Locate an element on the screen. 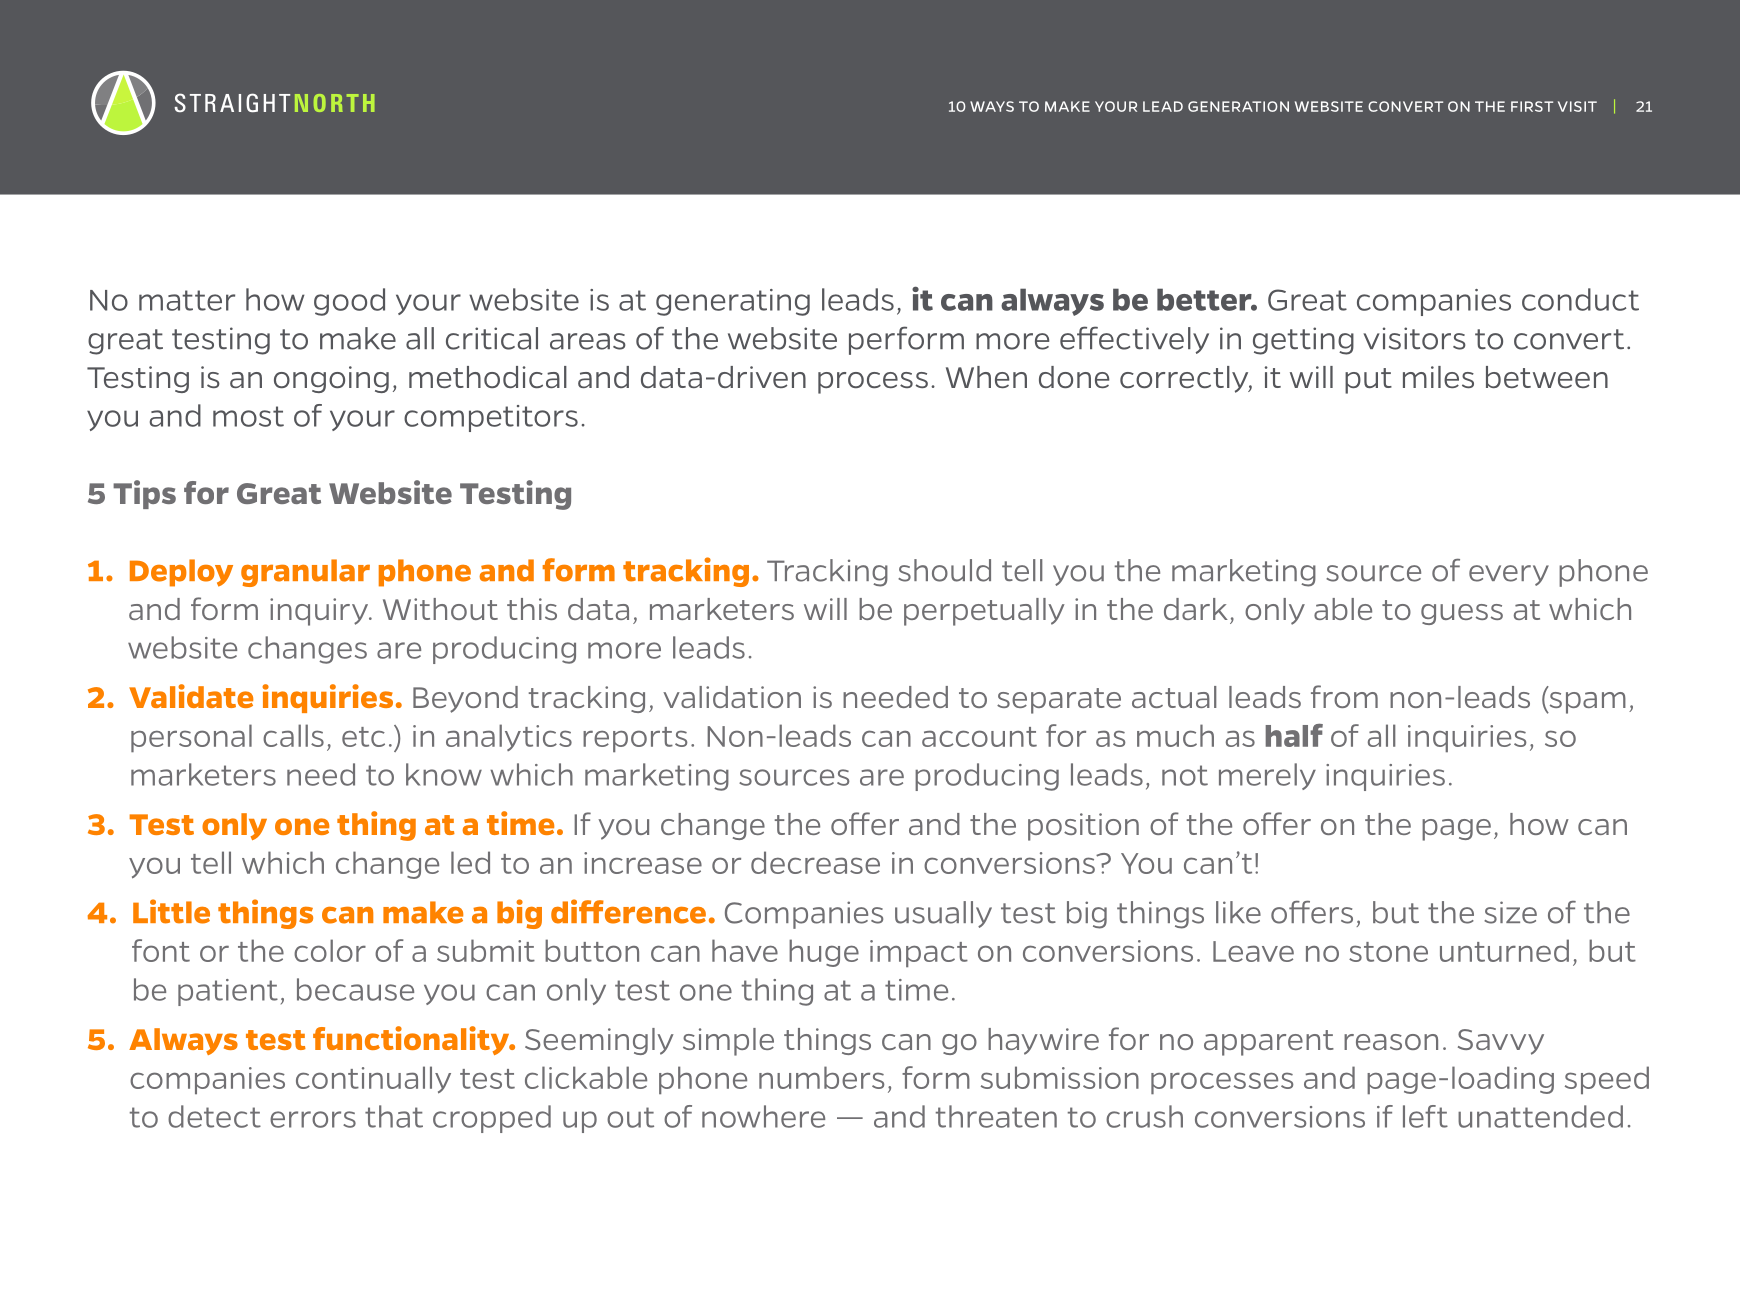 The height and width of the screenshot is (1305, 1740). inquiry is located at coordinates (320, 612).
